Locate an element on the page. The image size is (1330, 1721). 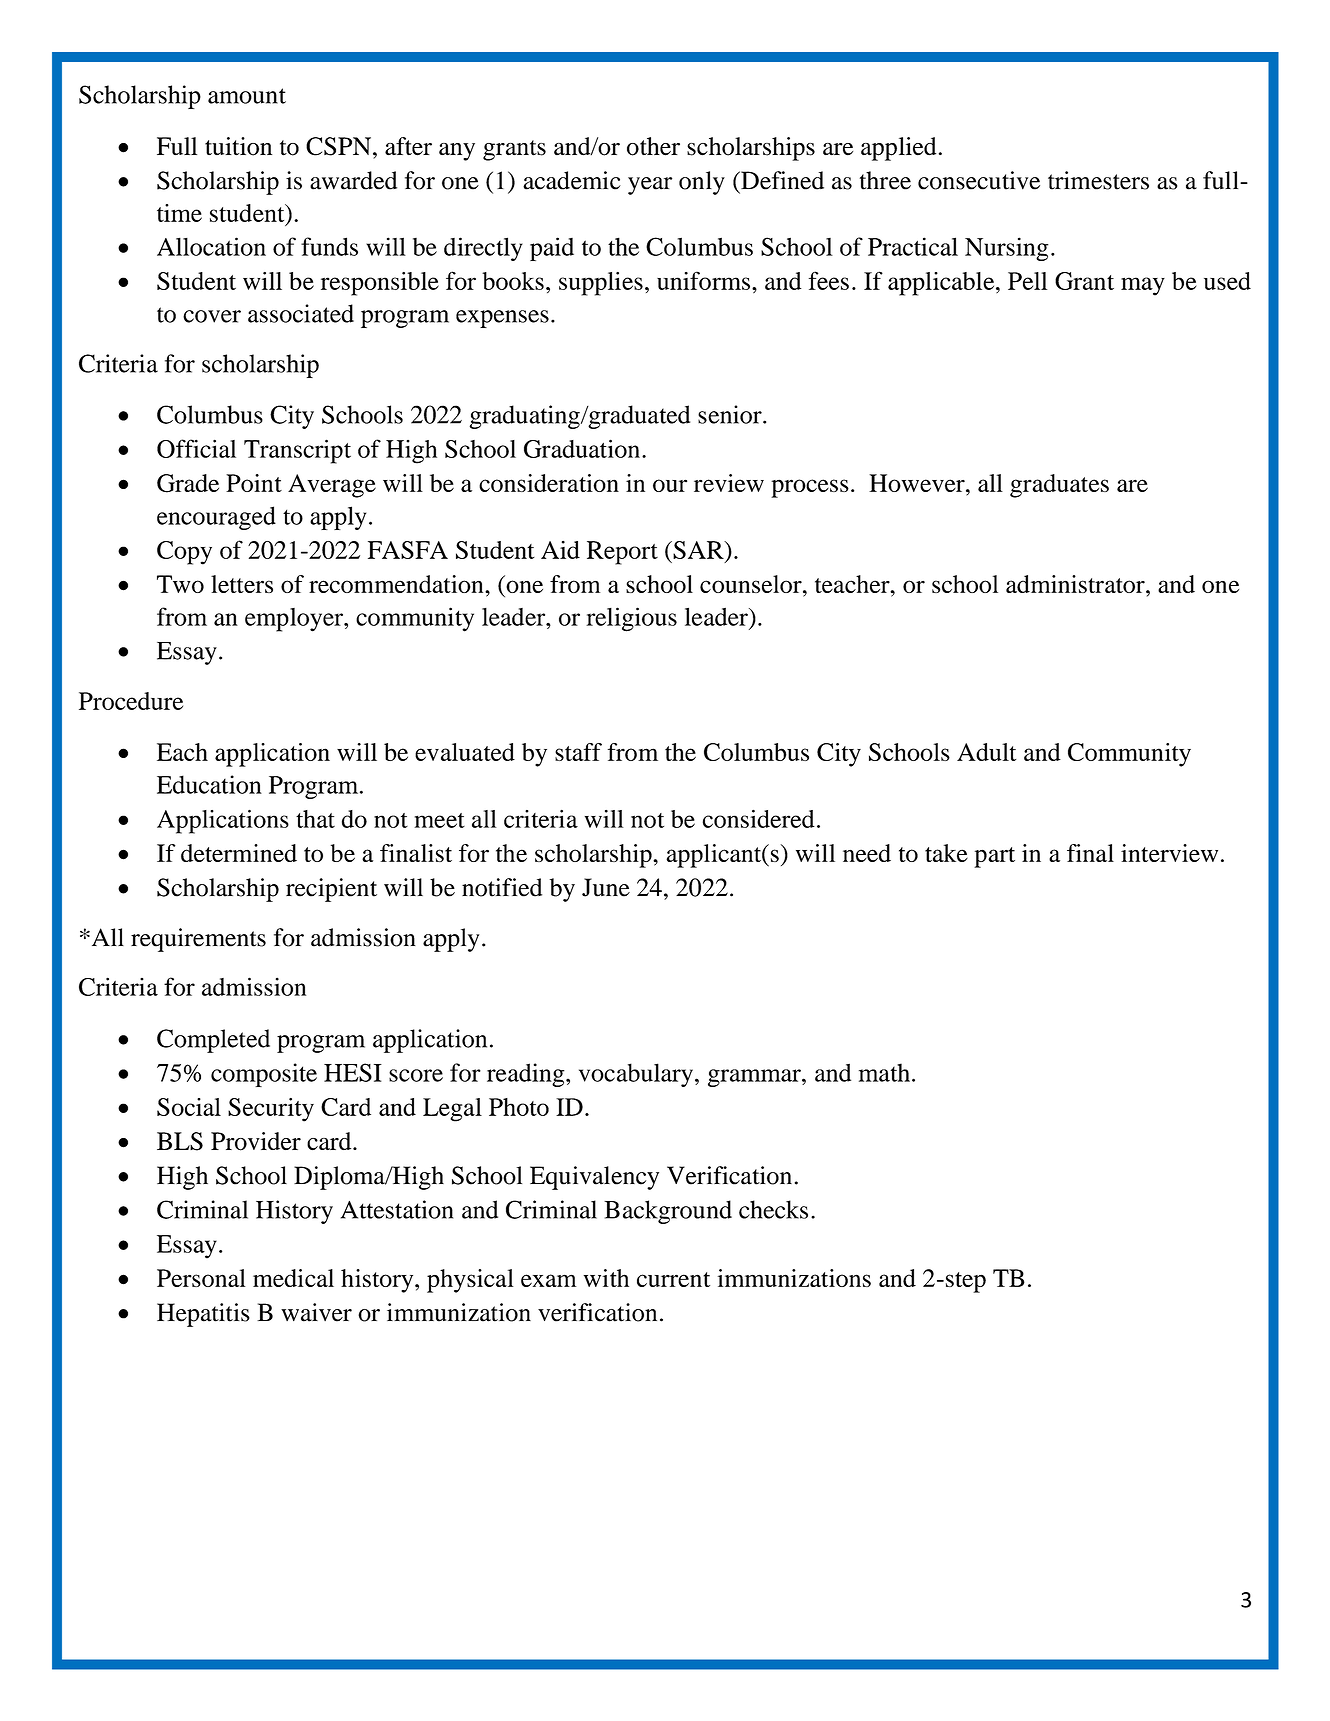
current is located at coordinates (673, 1279).
